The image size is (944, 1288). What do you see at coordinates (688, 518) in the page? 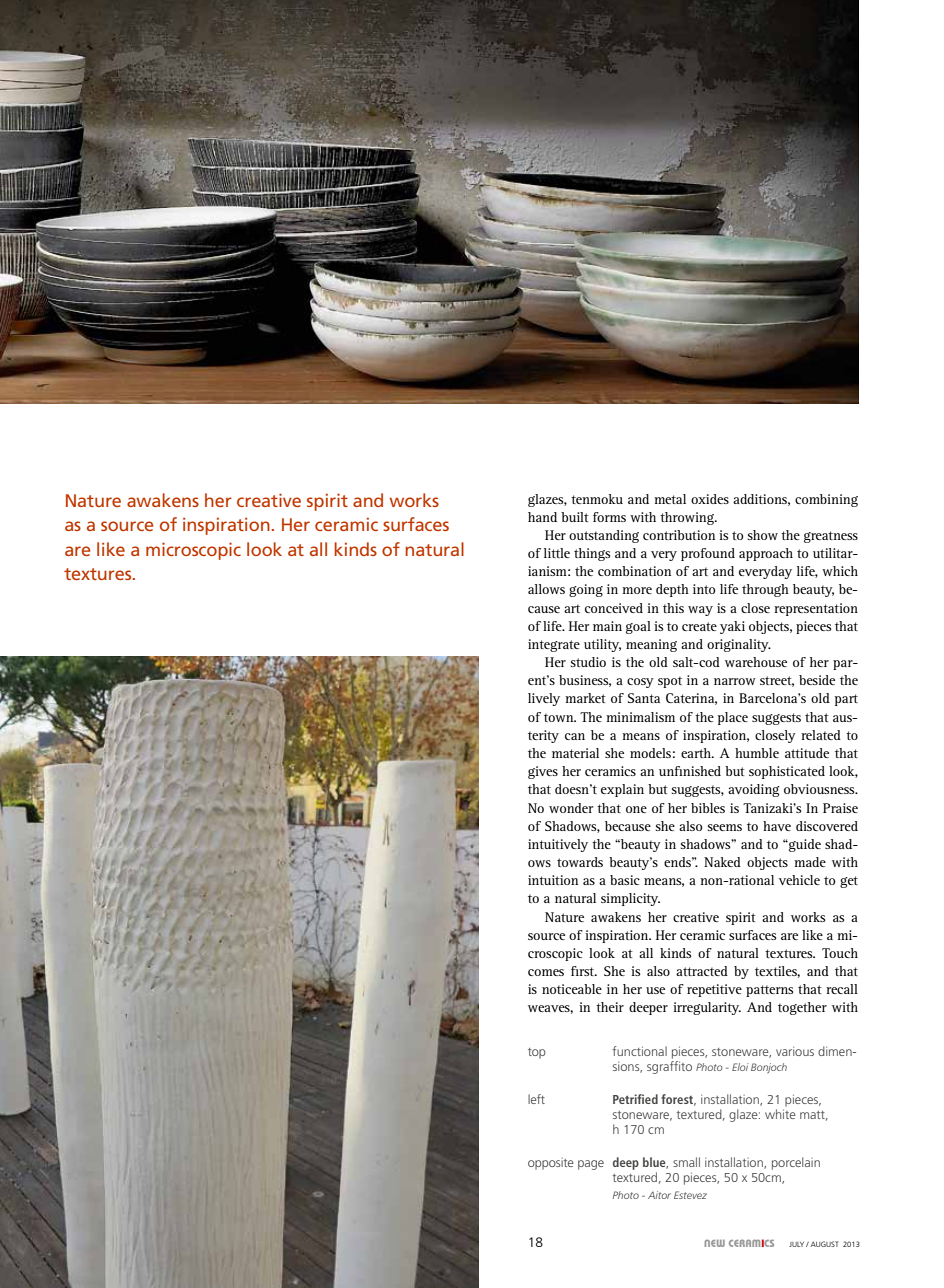
I see `throwing` at bounding box center [688, 518].
